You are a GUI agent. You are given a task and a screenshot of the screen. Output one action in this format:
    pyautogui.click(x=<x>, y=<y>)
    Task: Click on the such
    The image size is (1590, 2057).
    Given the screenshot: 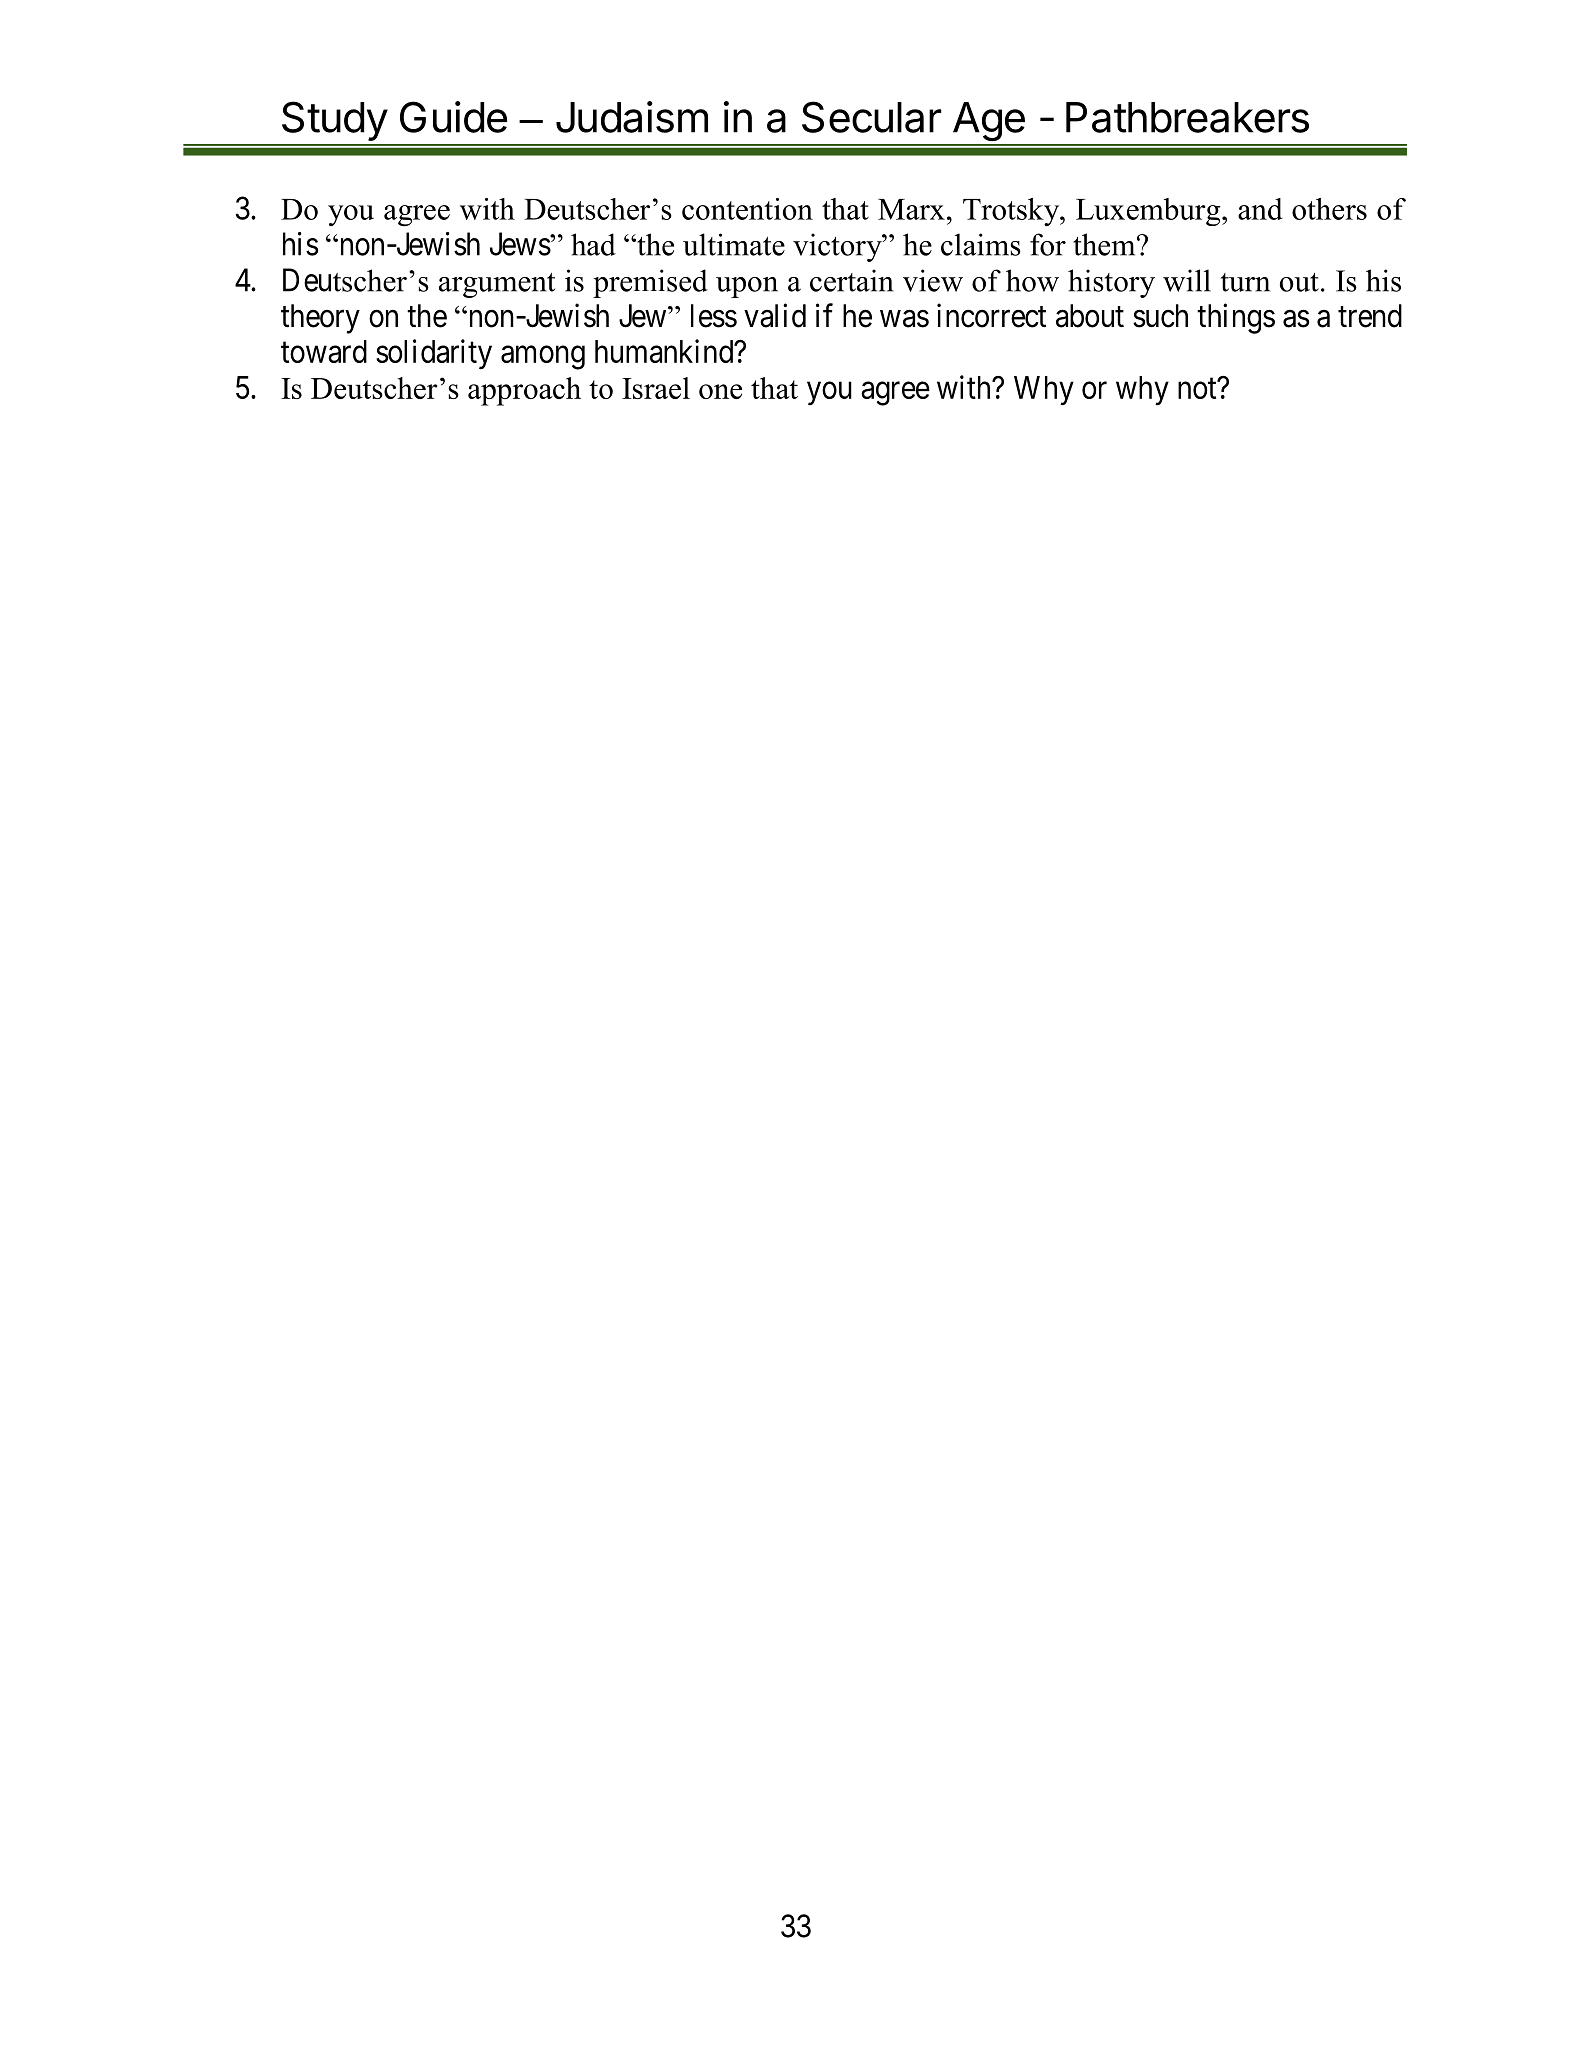 What is the action you would take?
    pyautogui.click(x=1160, y=316)
